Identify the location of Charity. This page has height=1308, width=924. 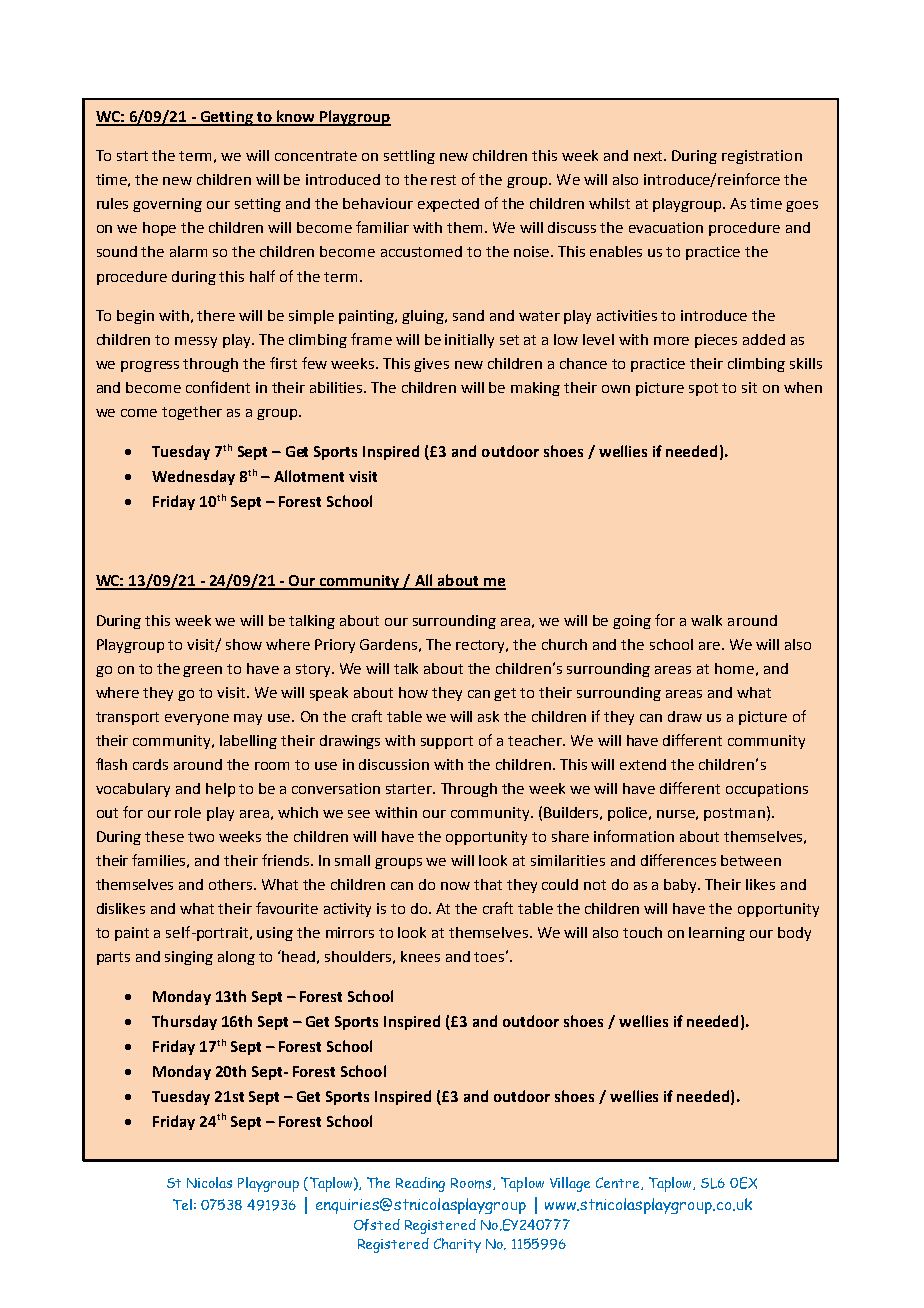
(457, 1245).
